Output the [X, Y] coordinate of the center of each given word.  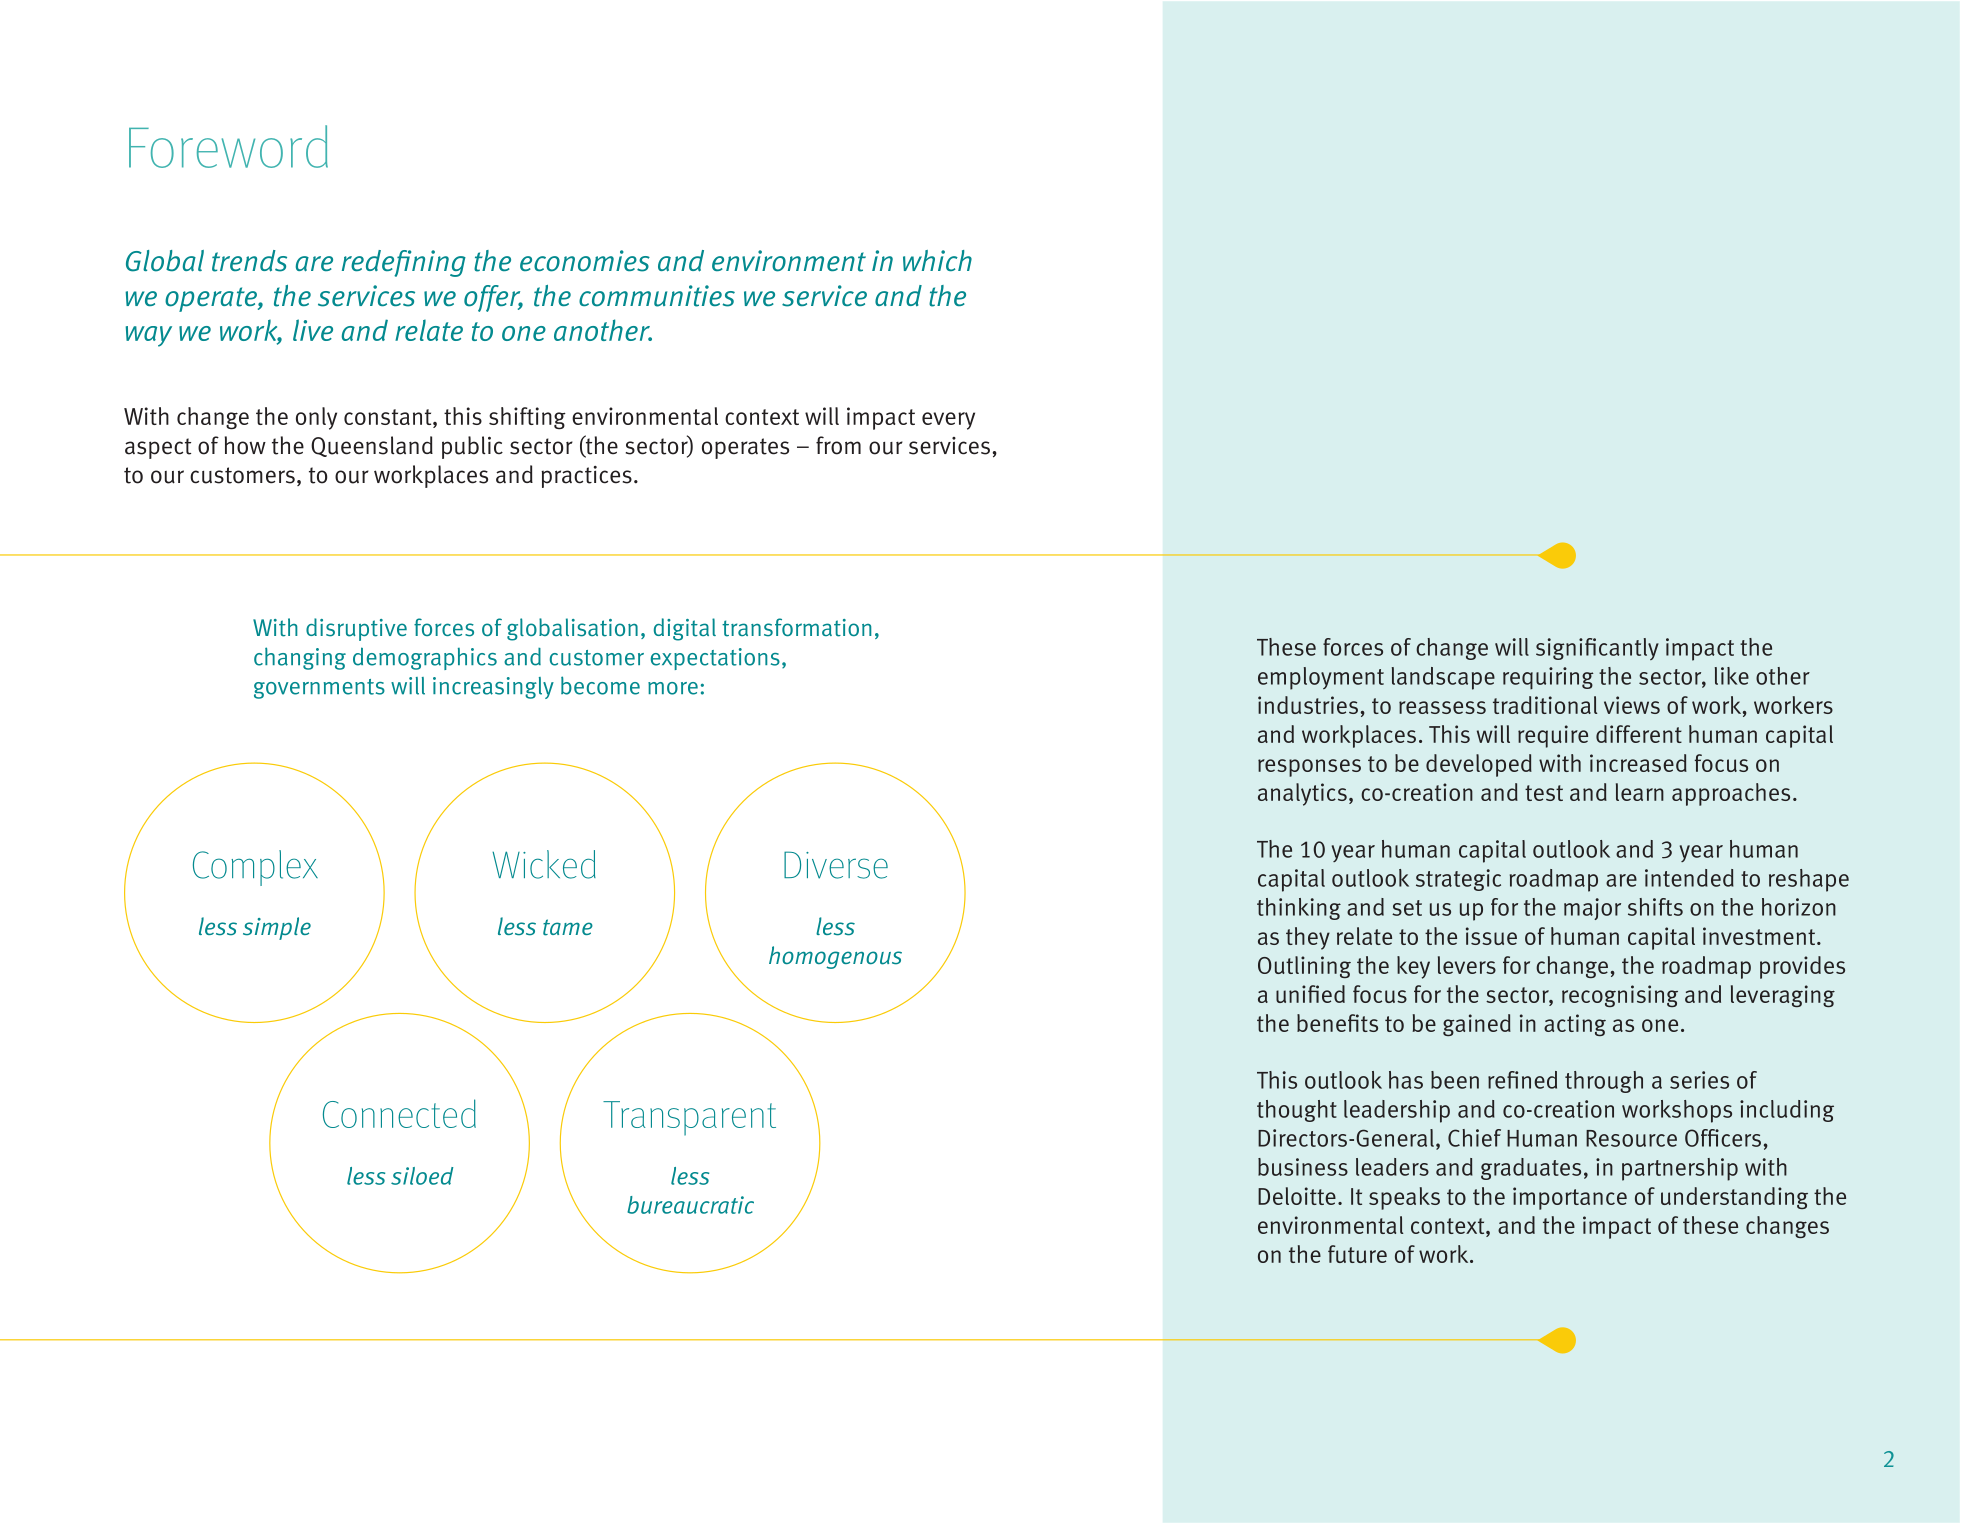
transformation [796, 627]
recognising [1620, 996]
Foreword [228, 146]
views [1632, 705]
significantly [1597, 649]
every [948, 421]
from [838, 445]
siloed [422, 1176]
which [937, 260]
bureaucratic [690, 1205]
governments [319, 689]
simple [277, 928]
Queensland [372, 446]
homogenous [835, 957]
